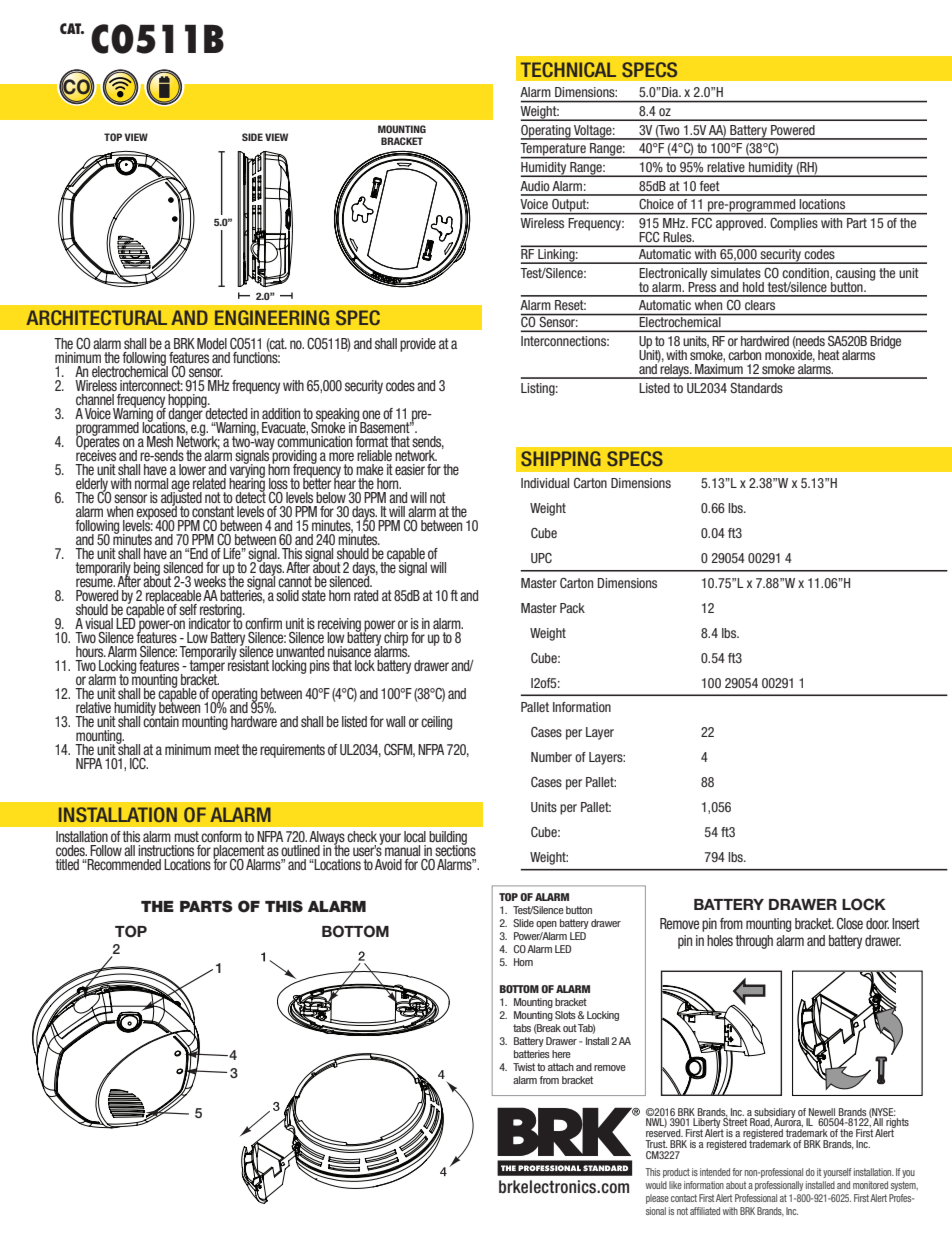 Image resolution: width=952 pixels, height=1233 pixels. What do you see at coordinates (524, 1067) in the page?
I see `Twist` at bounding box center [524, 1067].
